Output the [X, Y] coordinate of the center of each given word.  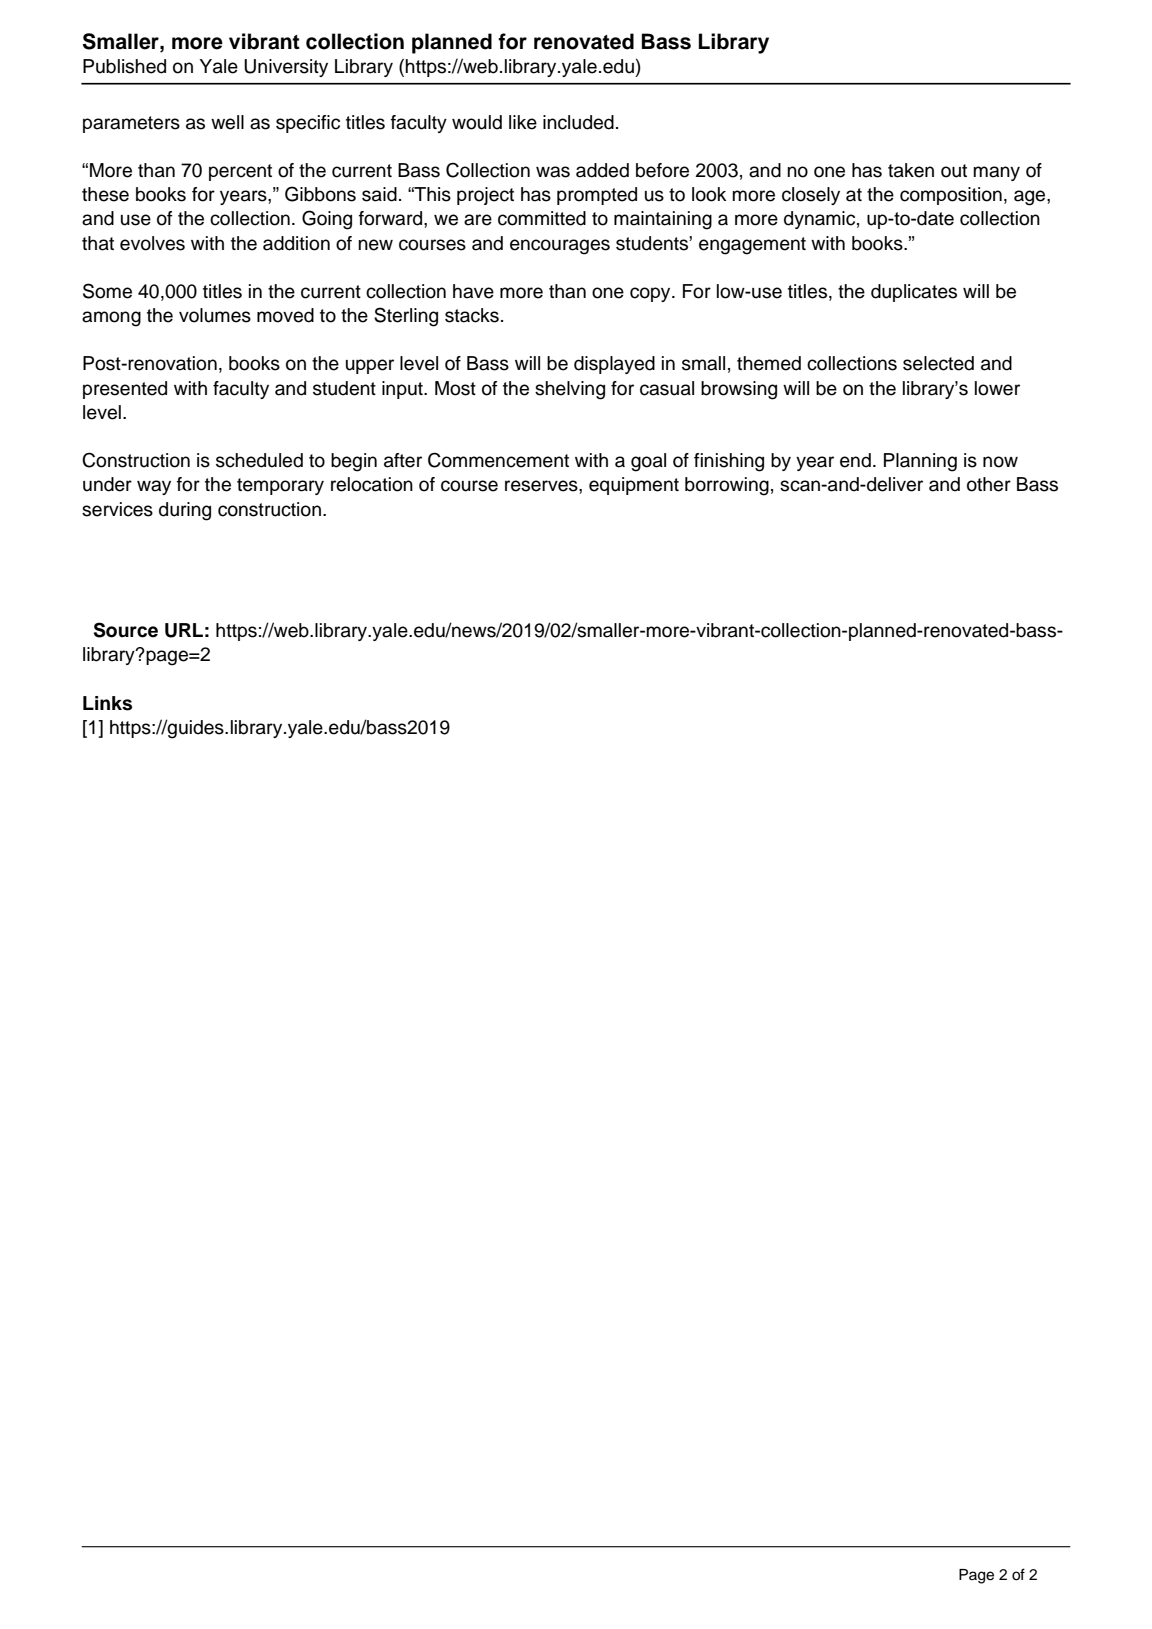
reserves [542, 486]
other [989, 484]
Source [126, 630]
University [286, 68]
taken [911, 170]
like [523, 122]
